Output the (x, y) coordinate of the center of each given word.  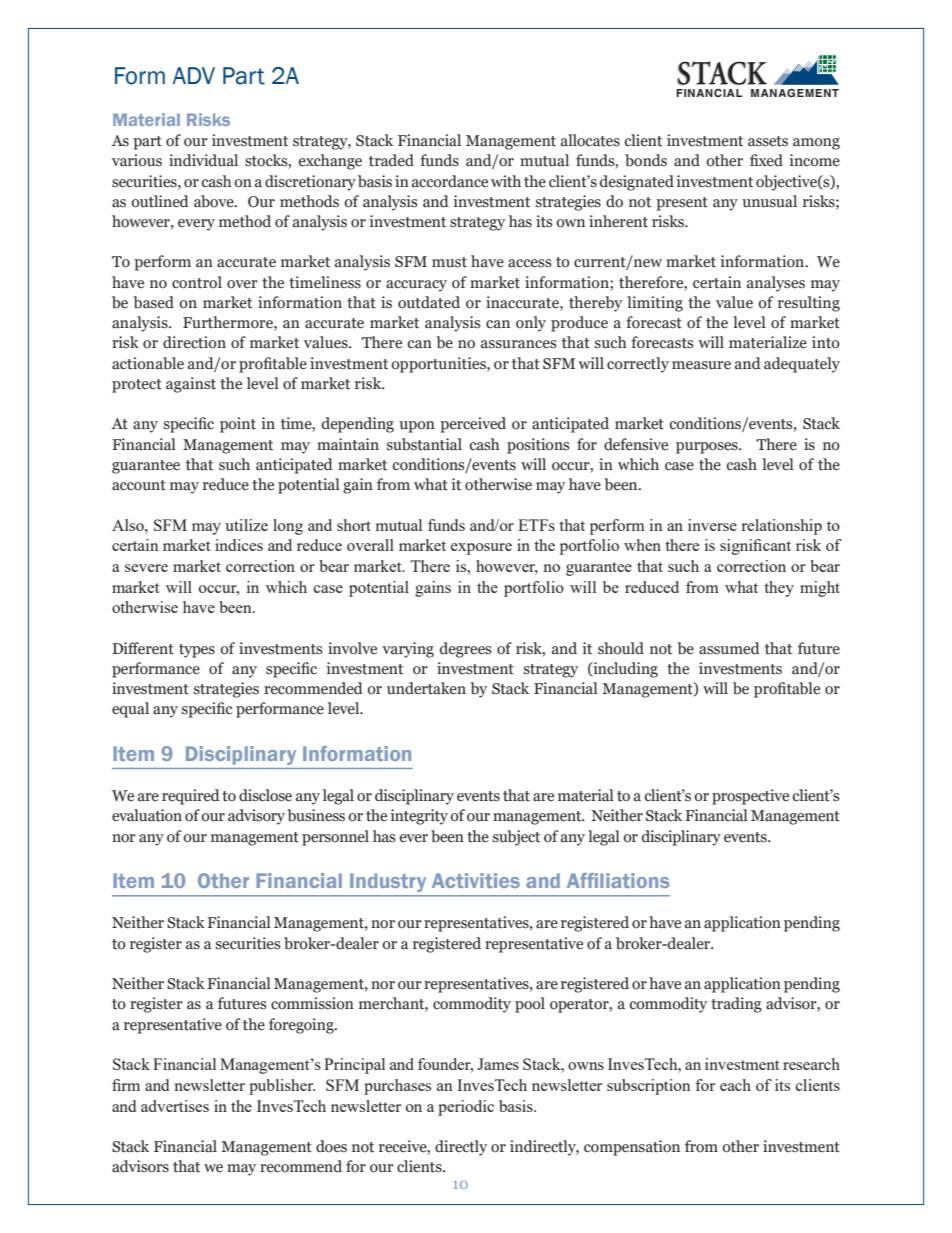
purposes (708, 448)
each (735, 1085)
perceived (473, 425)
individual (203, 160)
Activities (476, 880)
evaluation (147, 815)
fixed (766, 160)
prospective (750, 797)
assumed (729, 648)
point (238, 425)
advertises (175, 1106)
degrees (465, 650)
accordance (450, 181)
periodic (466, 1108)
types (197, 651)
